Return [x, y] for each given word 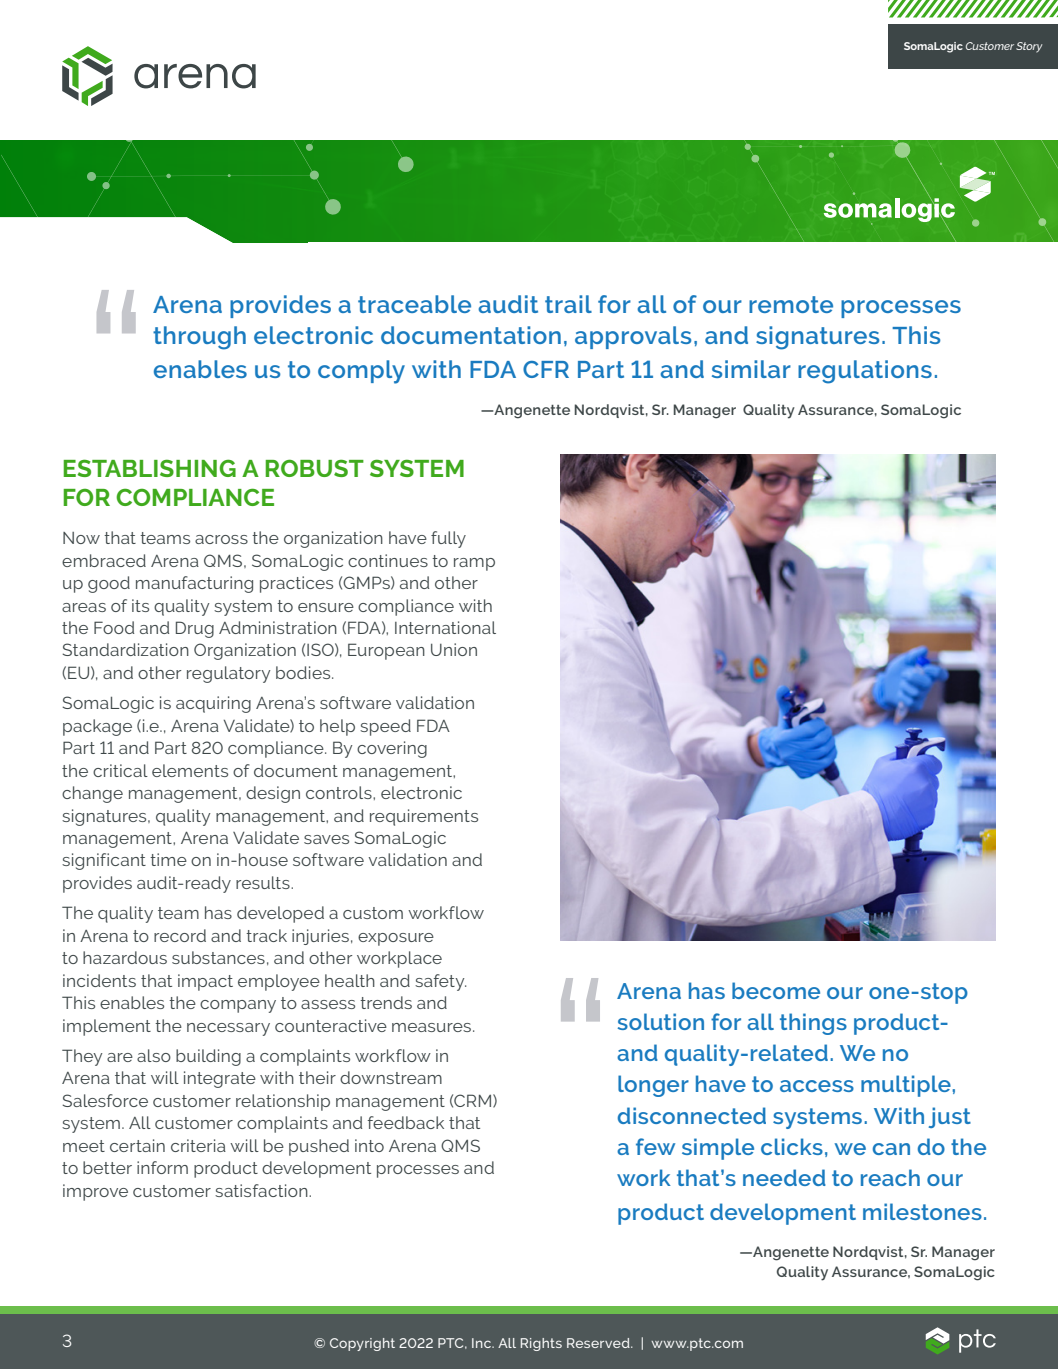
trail [568, 304]
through [199, 338]
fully [448, 539]
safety [440, 982]
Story [1029, 47]
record [180, 935]
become [776, 990]
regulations [865, 372]
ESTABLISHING [149, 468]
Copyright [362, 1344]
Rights [541, 1344]
